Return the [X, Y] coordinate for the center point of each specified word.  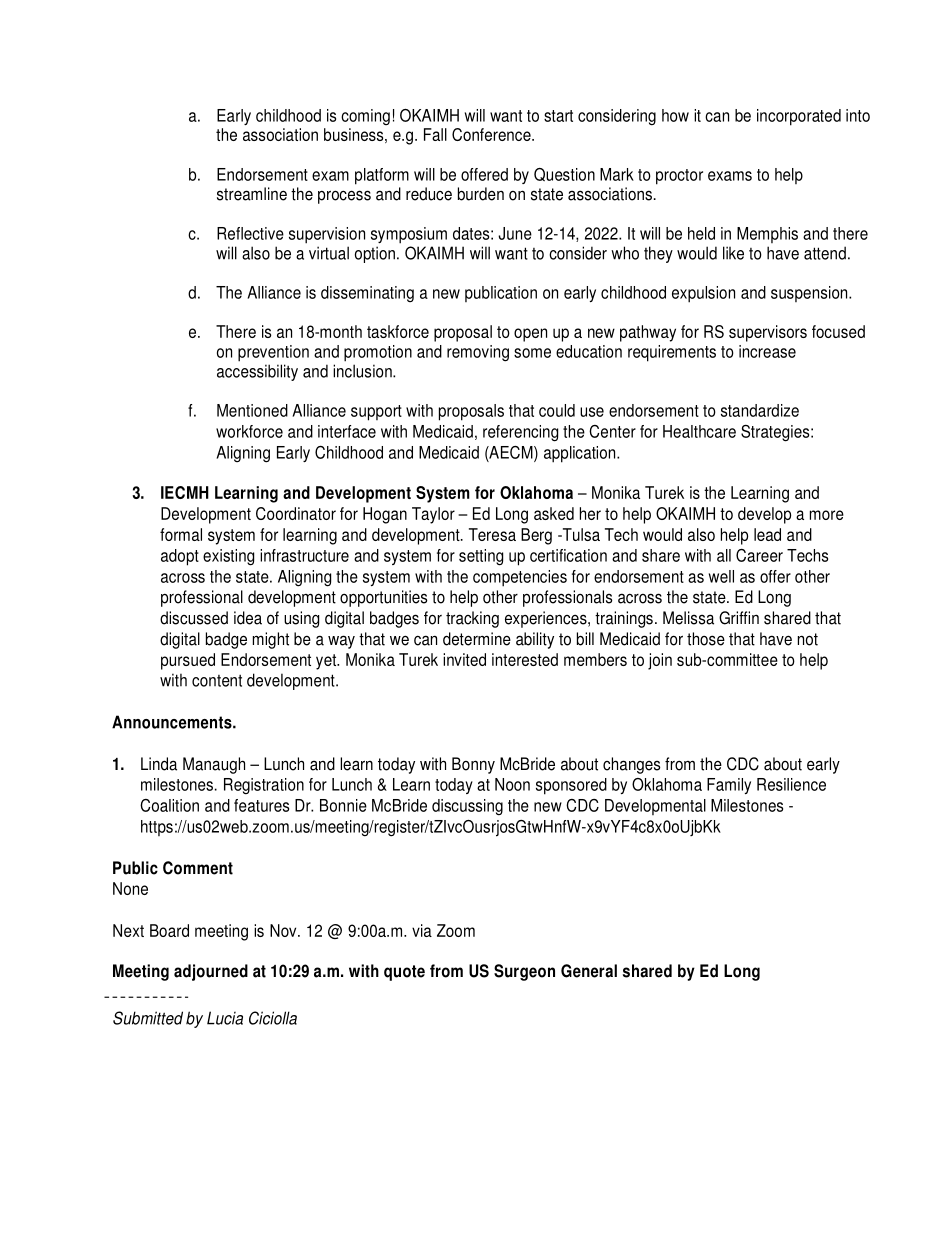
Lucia [225, 1018]
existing [228, 557]
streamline [252, 194]
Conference [492, 134]
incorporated [799, 117]
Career [759, 555]
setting [481, 557]
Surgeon [524, 972]
